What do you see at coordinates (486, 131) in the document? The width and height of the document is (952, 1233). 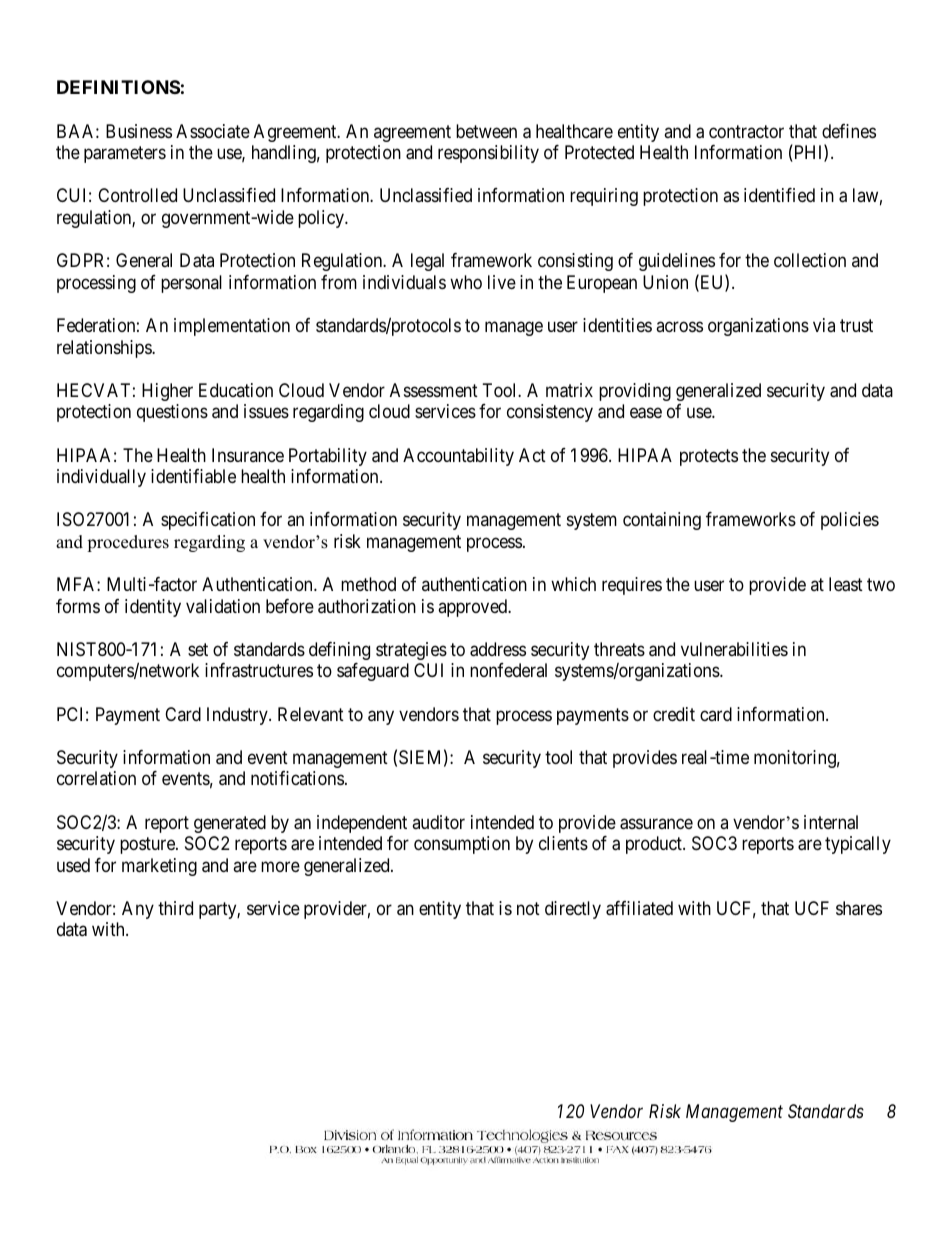 I see `between` at bounding box center [486, 131].
